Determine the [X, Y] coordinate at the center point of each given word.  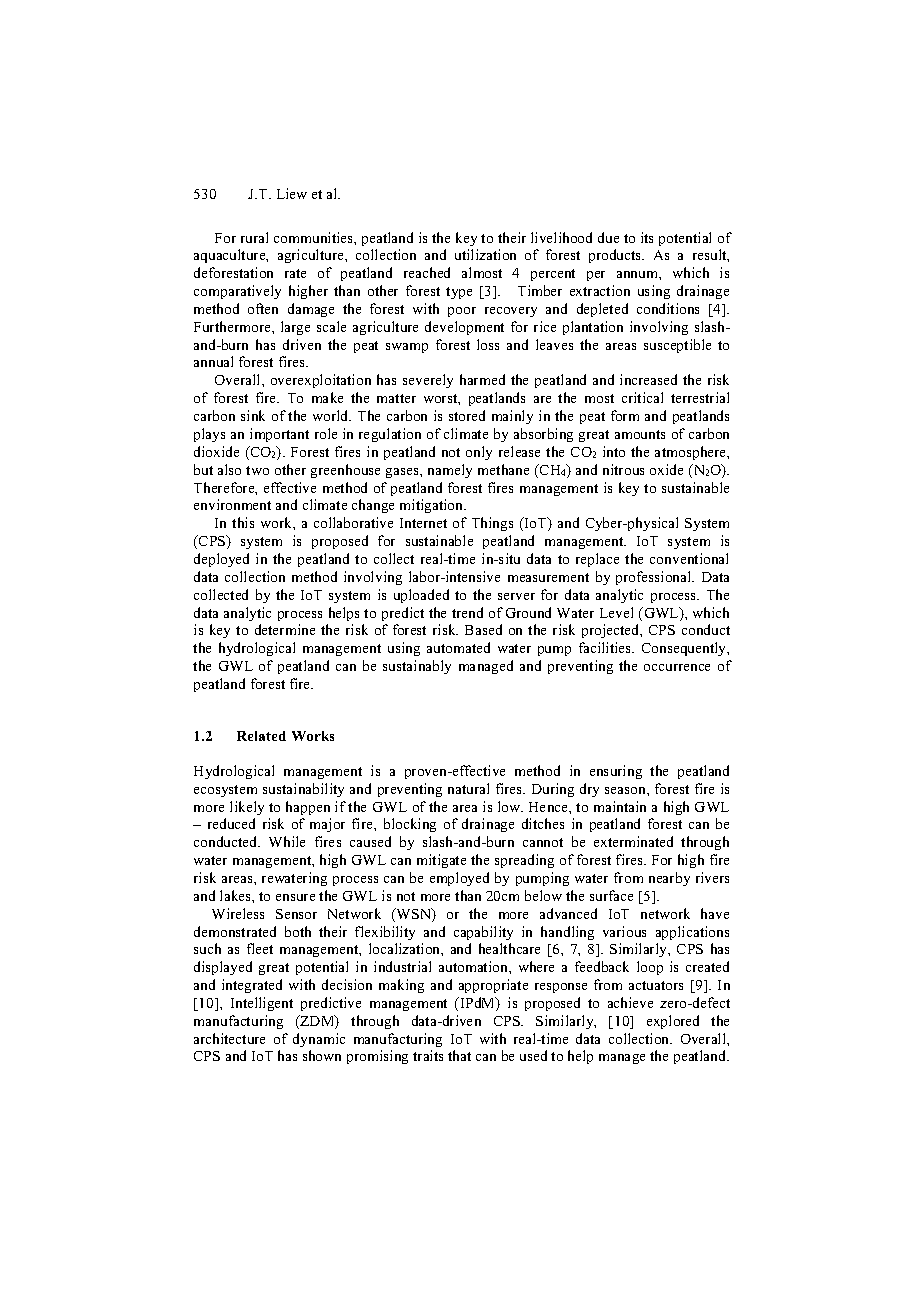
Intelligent [262, 1004]
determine [285, 629]
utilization [485, 254]
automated [458, 647]
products [616, 256]
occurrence [677, 667]
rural [254, 237]
